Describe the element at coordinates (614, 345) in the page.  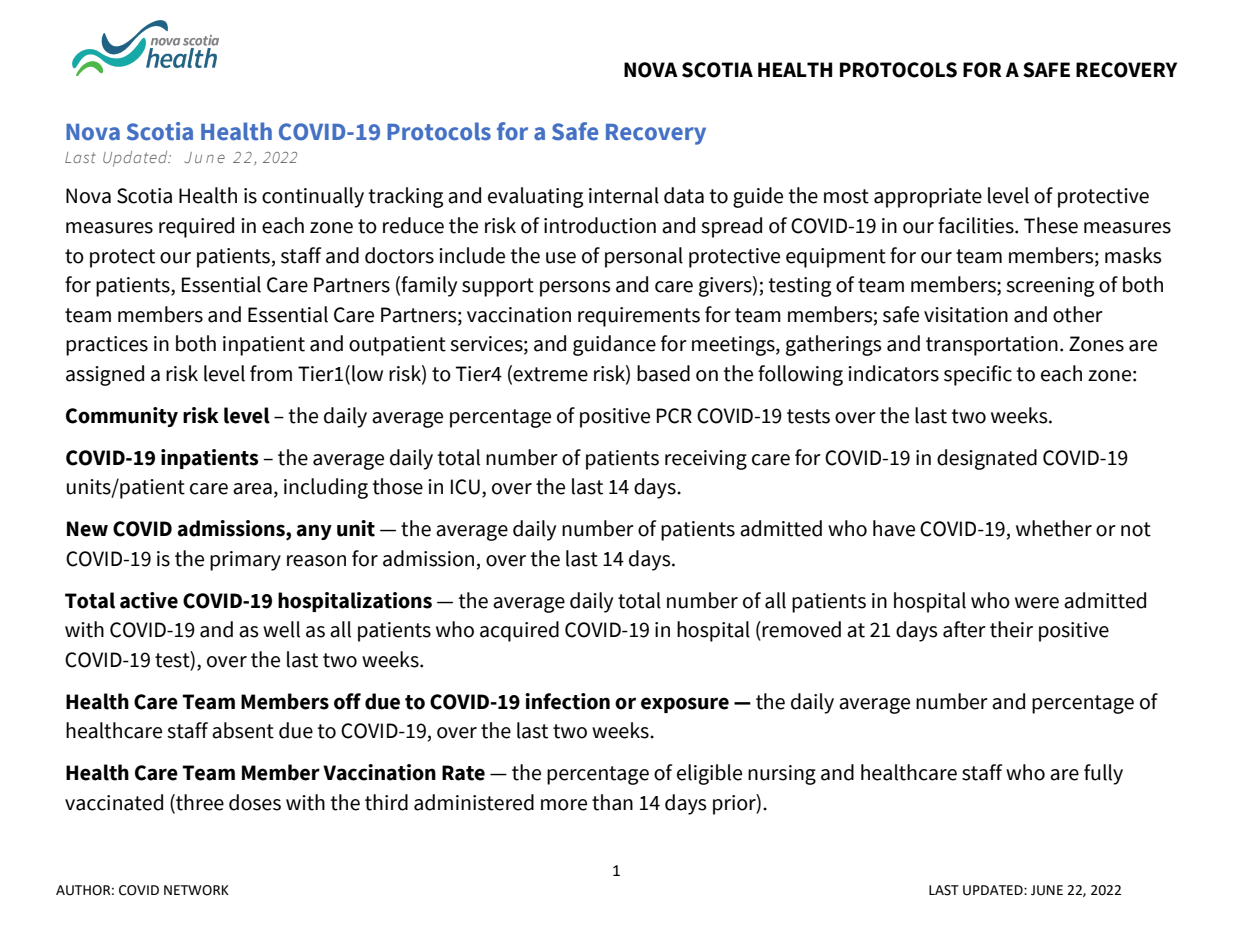
I see `guidance` at that location.
